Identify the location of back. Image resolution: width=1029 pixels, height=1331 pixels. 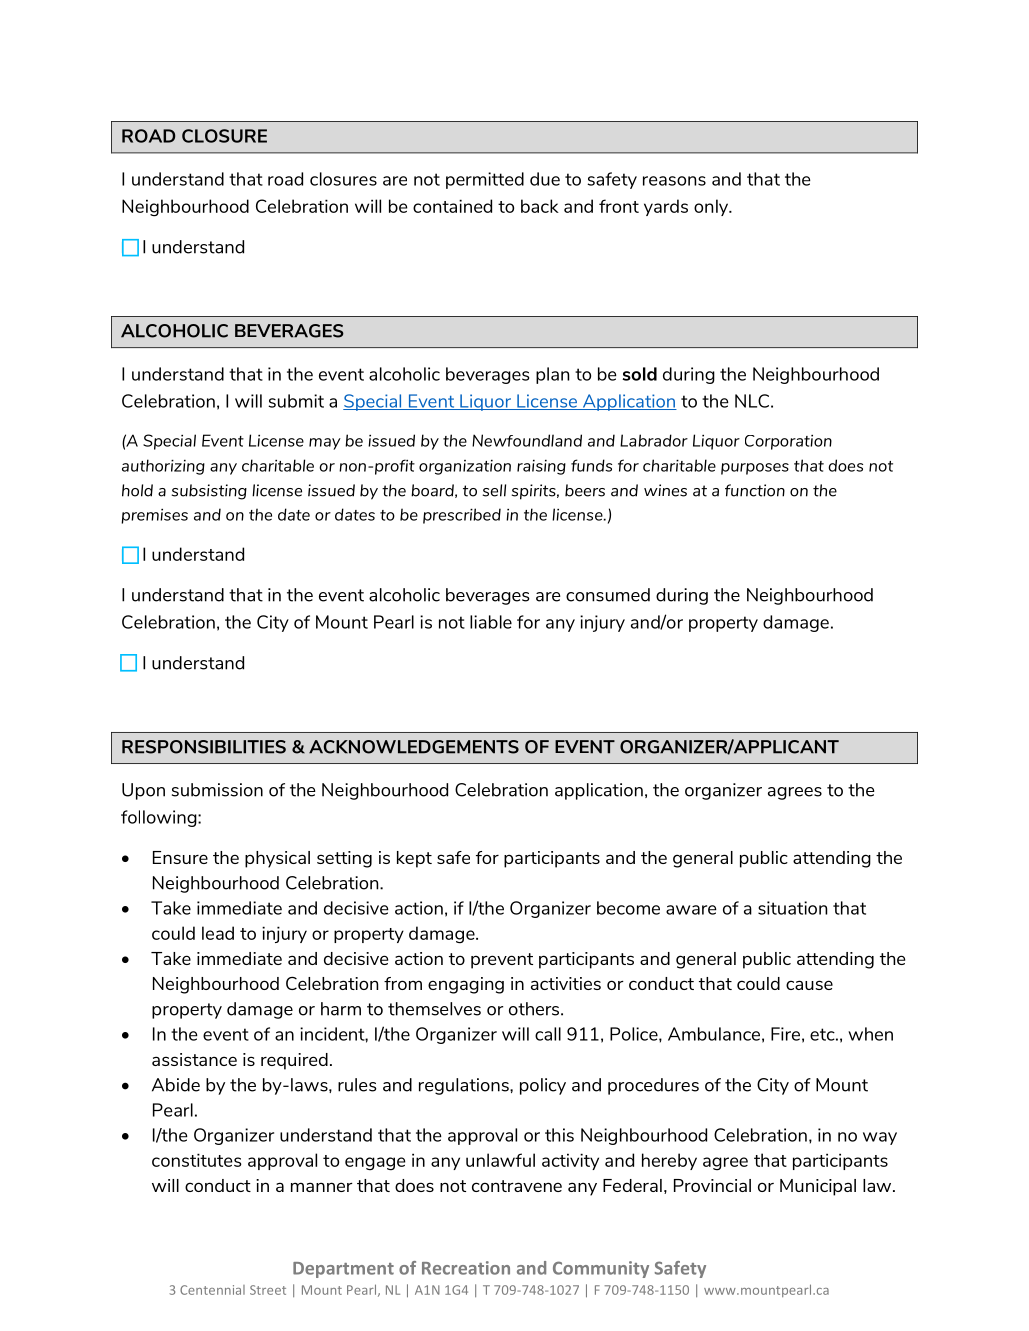
(540, 206).
